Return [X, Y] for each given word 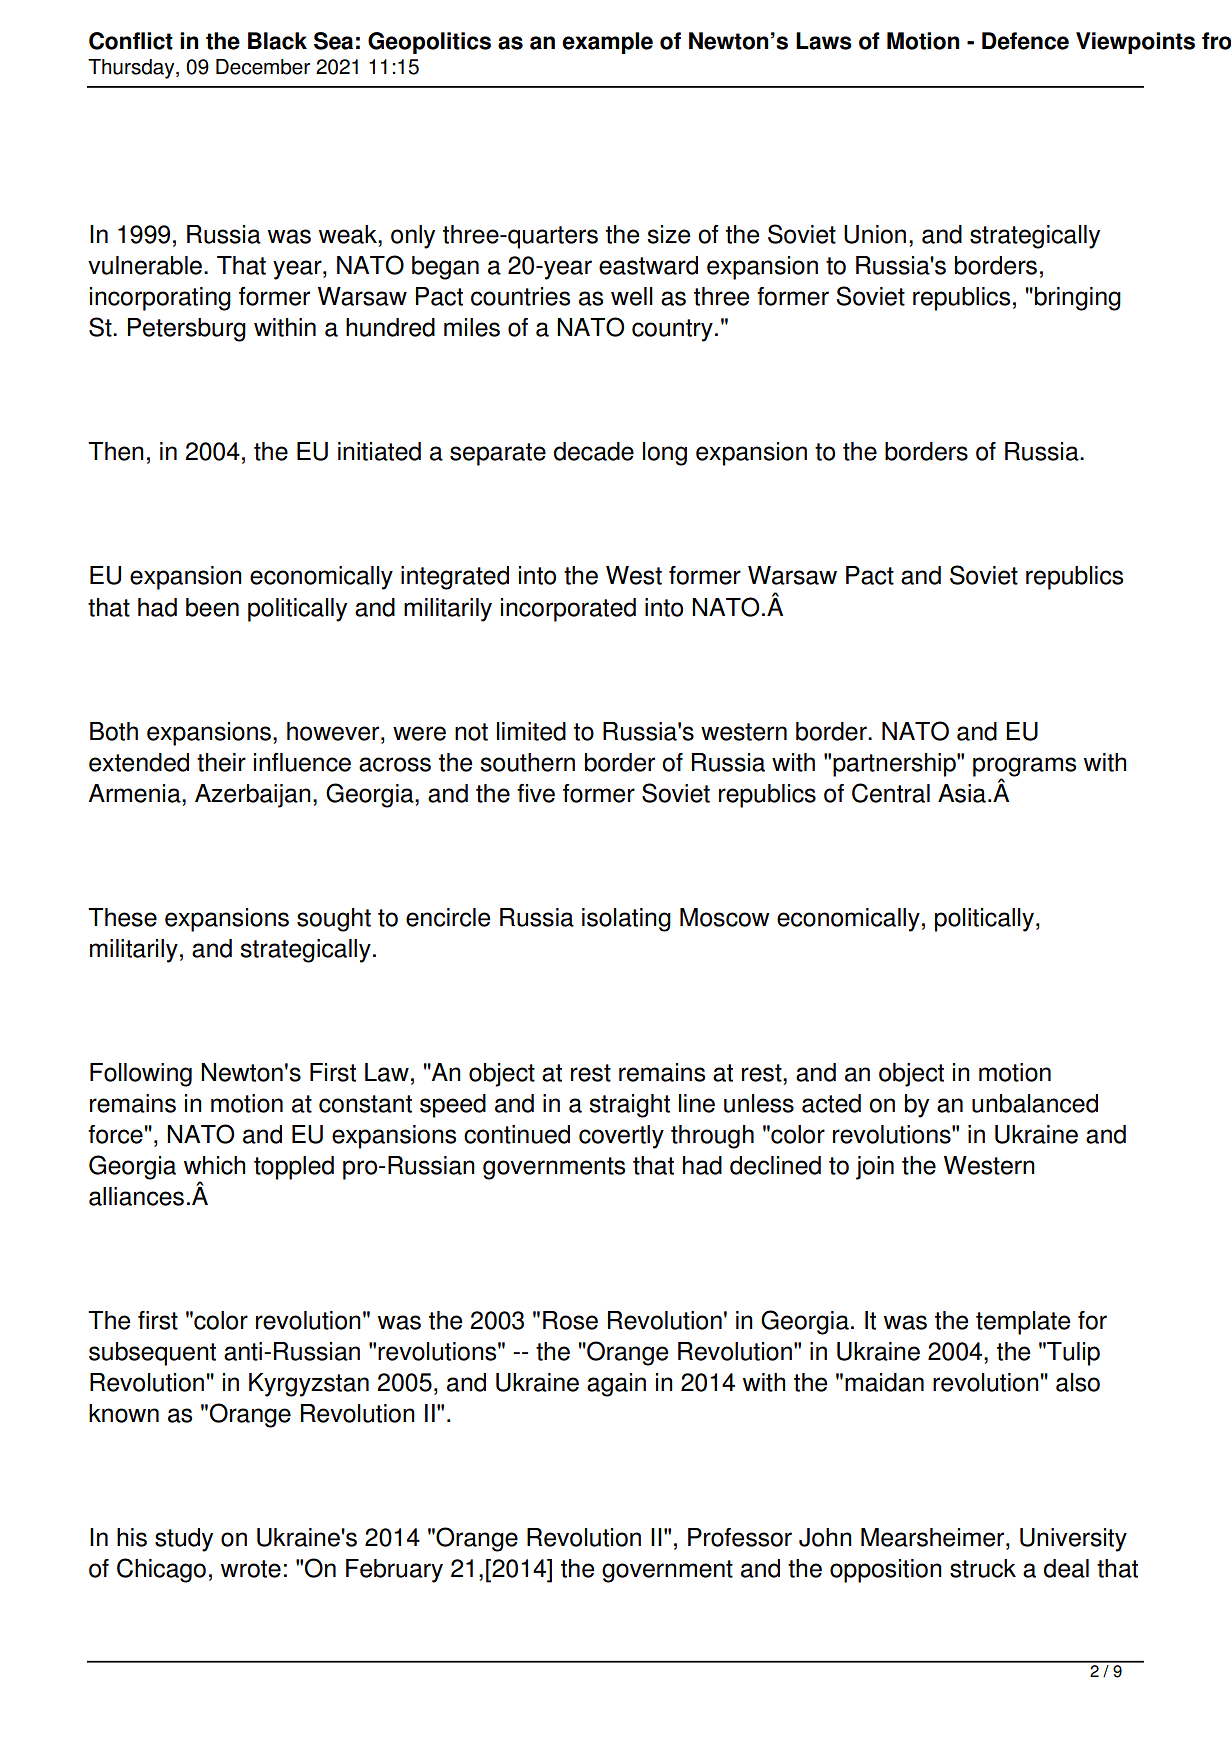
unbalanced [1035, 1103]
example [607, 43]
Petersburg [187, 330]
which [214, 1165]
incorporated [568, 610]
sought [334, 920]
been [212, 607]
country [672, 330]
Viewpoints [1135, 43]
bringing [1078, 299]
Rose [570, 1320]
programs [1024, 767]
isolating [626, 920]
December [263, 67]
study [184, 1540]
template [1023, 1323]
